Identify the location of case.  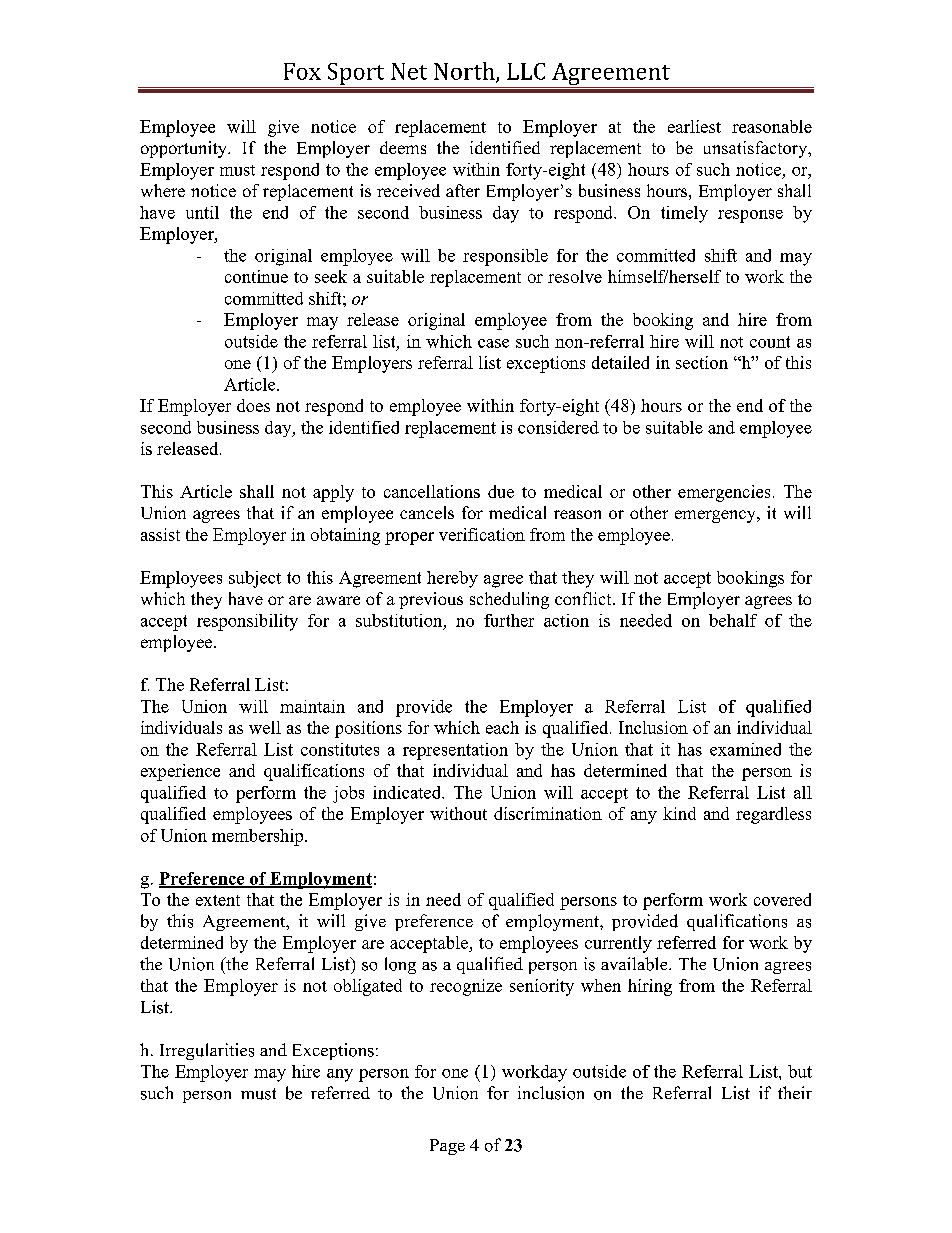
(493, 343).
